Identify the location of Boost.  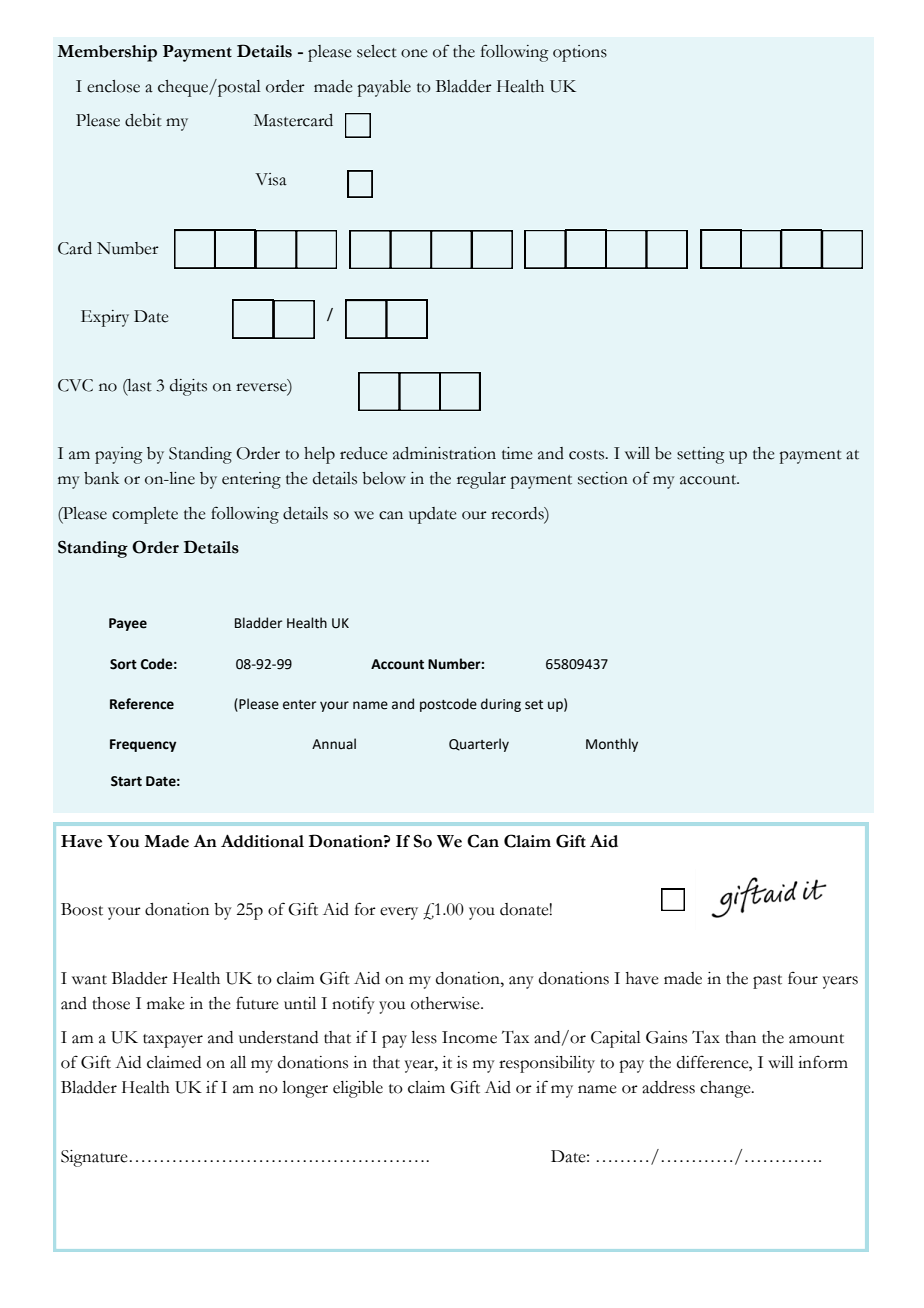
(82, 909).
